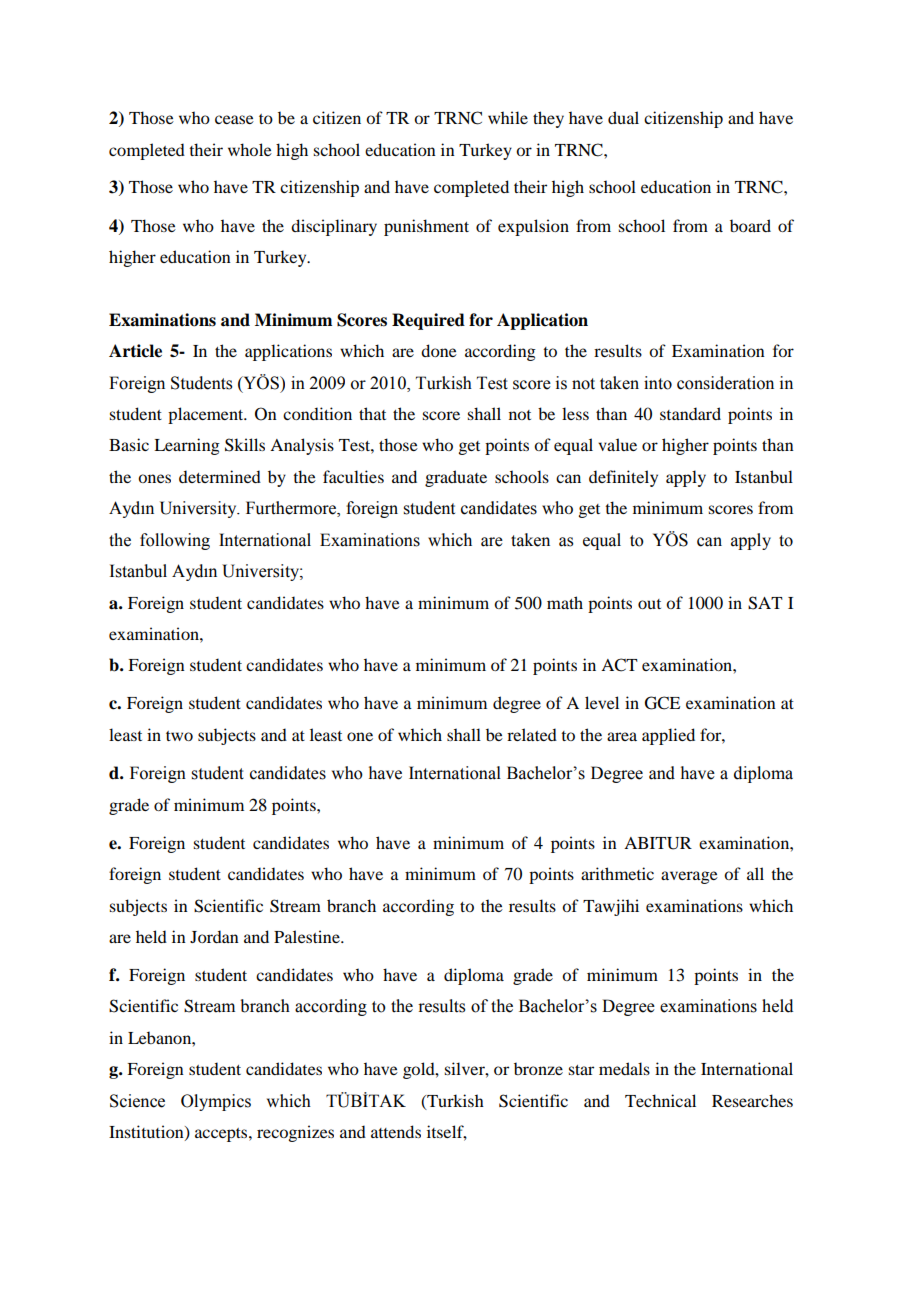 The width and height of the screenshot is (903, 1316). I want to click on while, so click(508, 117).
